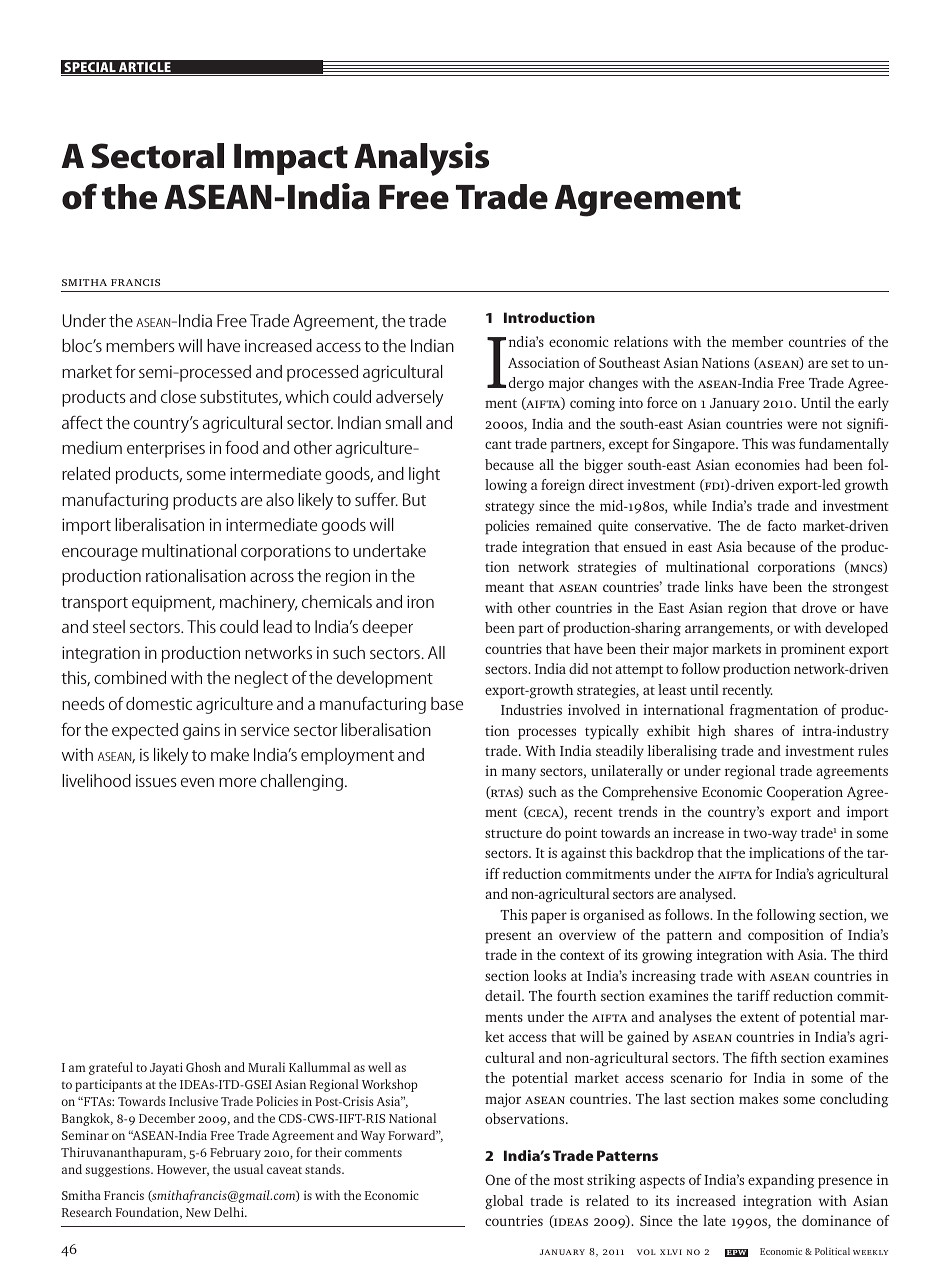 This screenshot has height=1288, width=950. I want to click on global, so click(504, 1202).
